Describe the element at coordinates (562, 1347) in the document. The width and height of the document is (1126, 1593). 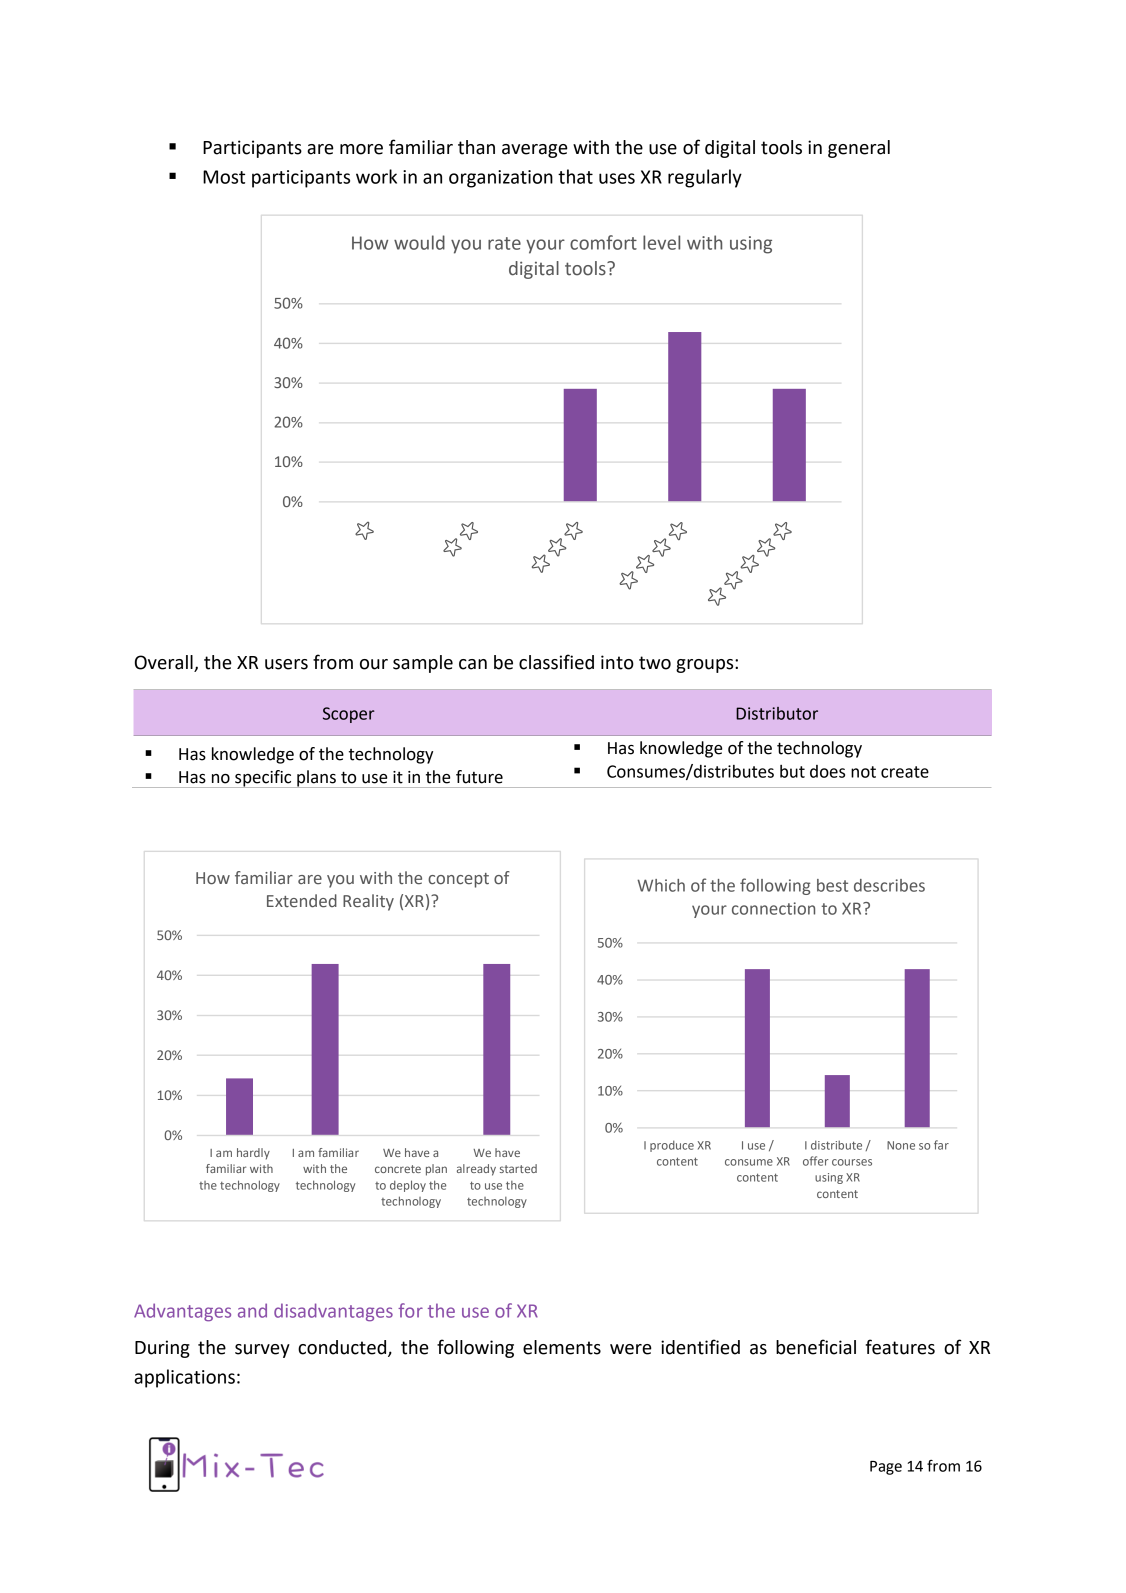
I see `elements` at that location.
